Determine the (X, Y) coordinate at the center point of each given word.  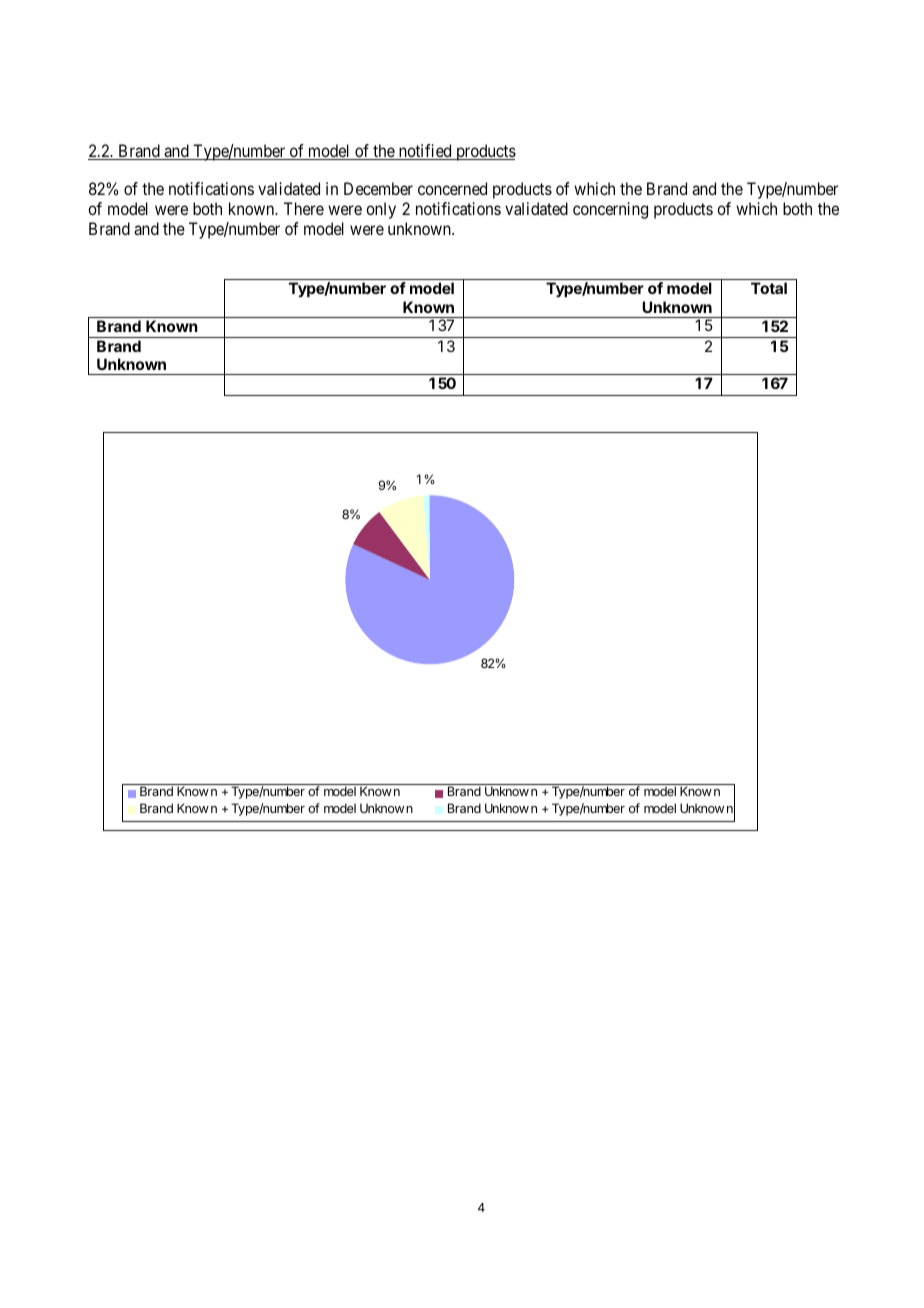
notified (425, 152)
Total (769, 288)
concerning (610, 210)
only (381, 210)
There (304, 208)
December (378, 188)
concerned (452, 188)
